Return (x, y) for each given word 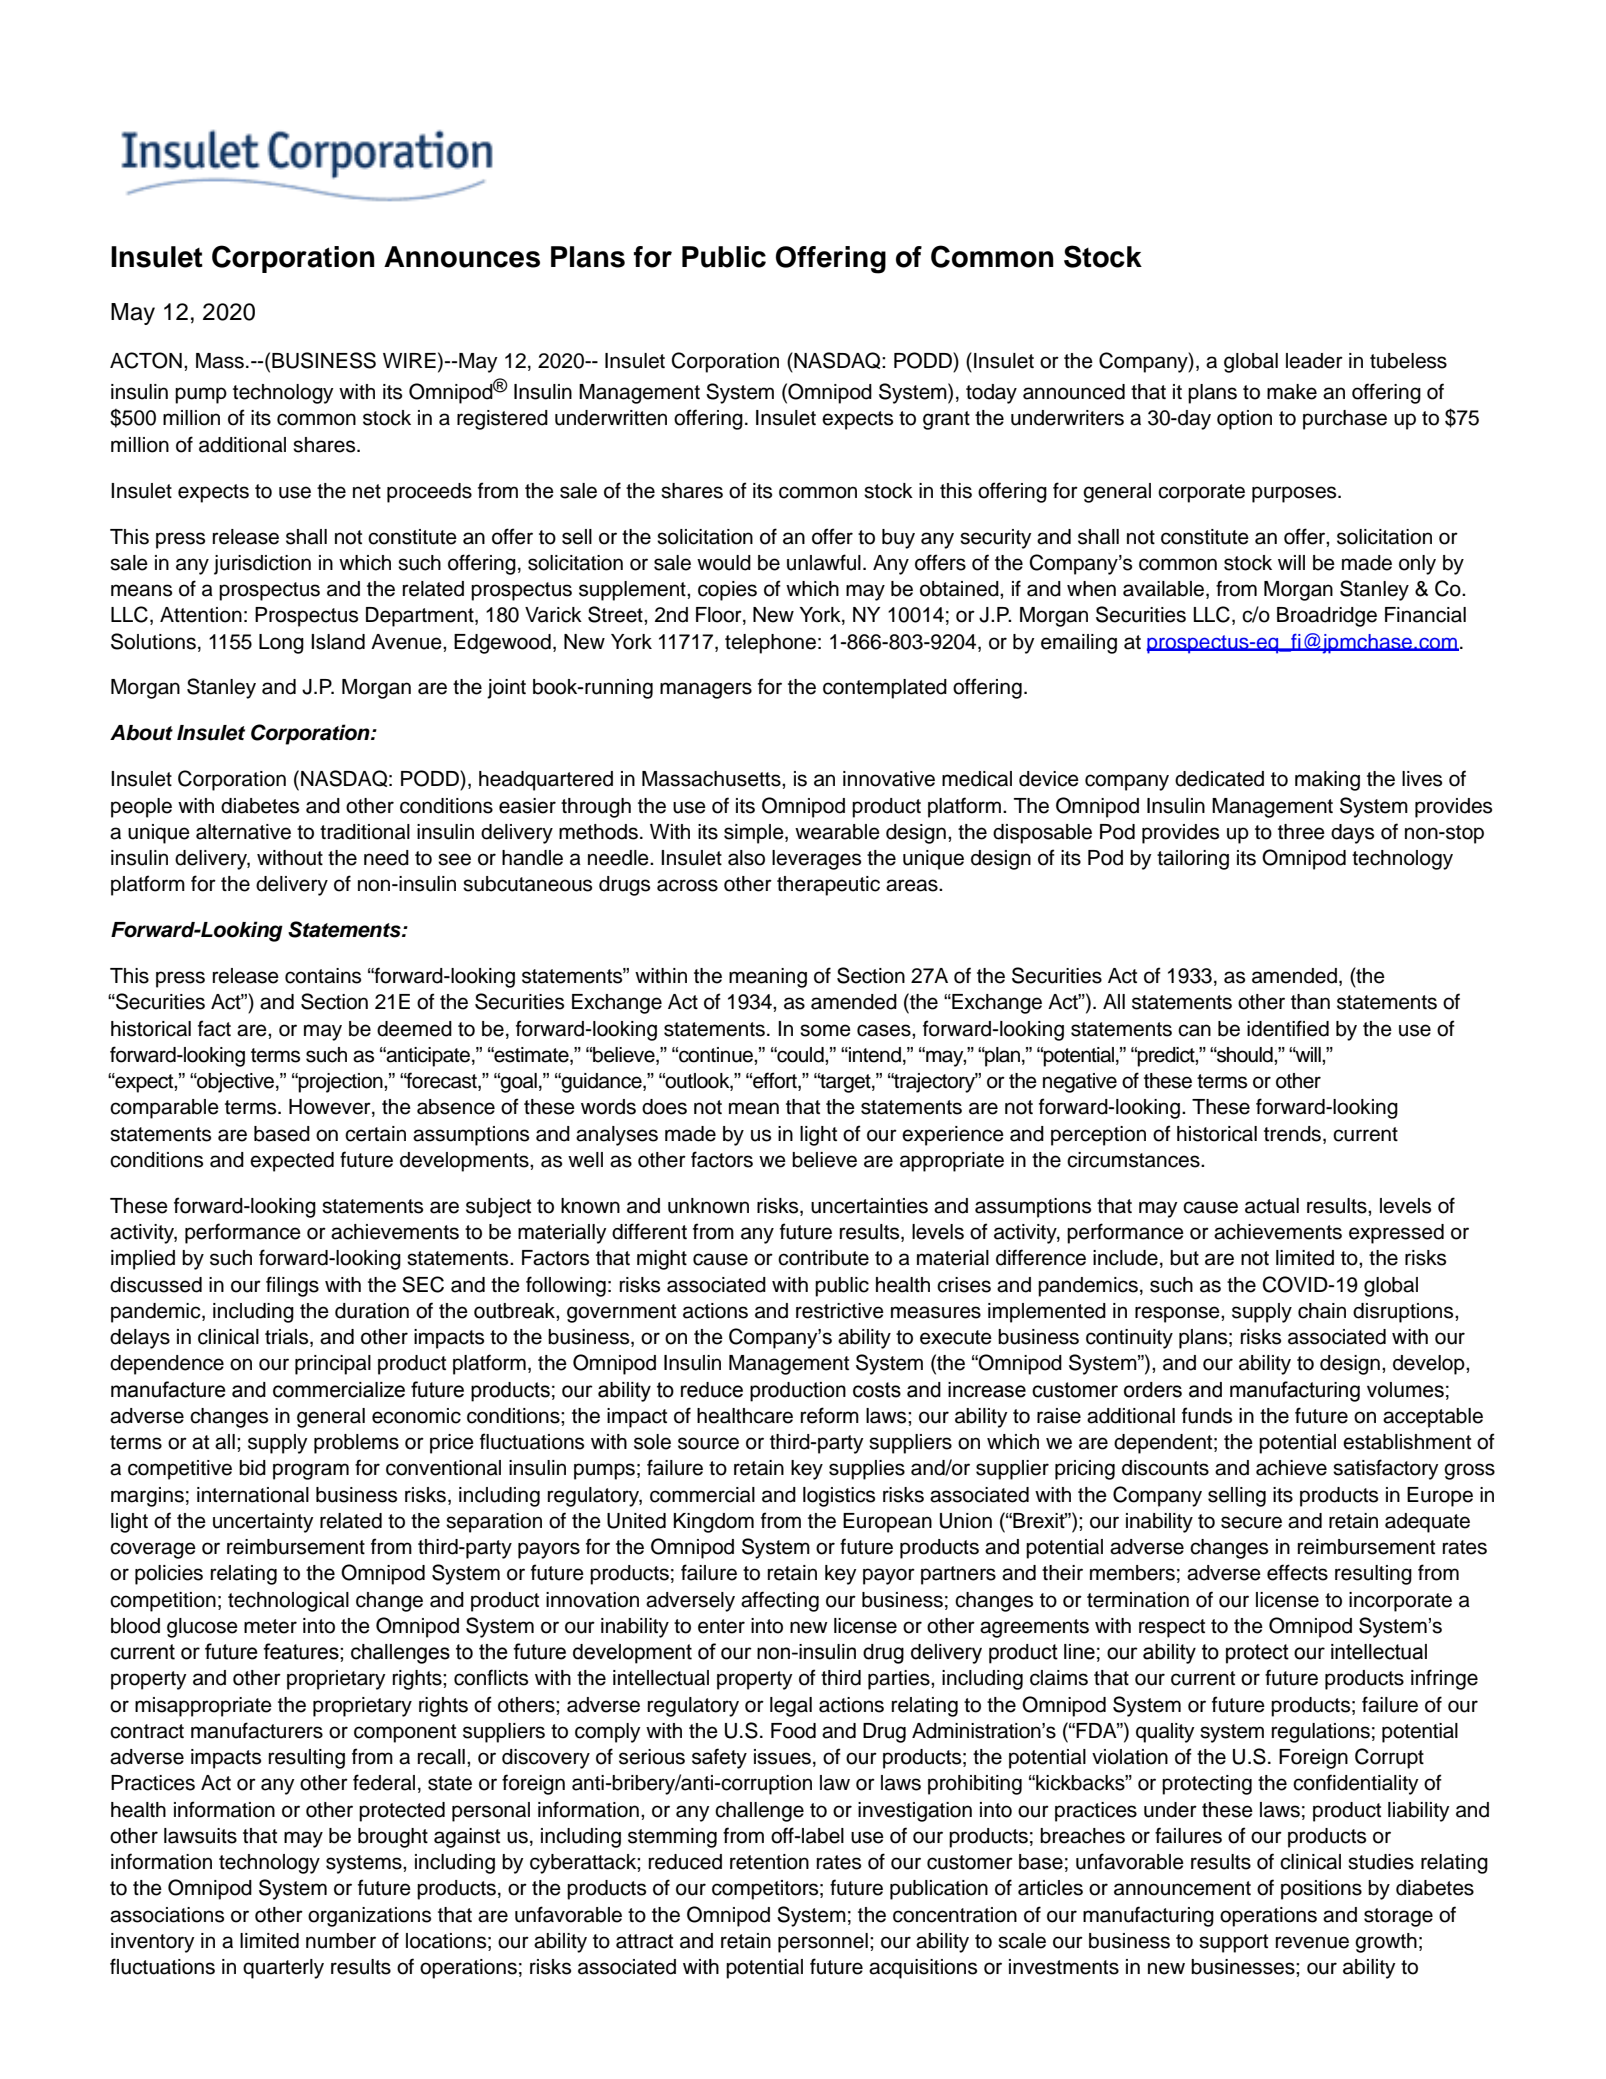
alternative (243, 832)
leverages (816, 860)
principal (333, 1365)
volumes (1405, 1390)
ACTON (146, 360)
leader (1314, 361)
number (341, 1941)
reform (830, 1415)
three (1301, 832)
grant (946, 420)
